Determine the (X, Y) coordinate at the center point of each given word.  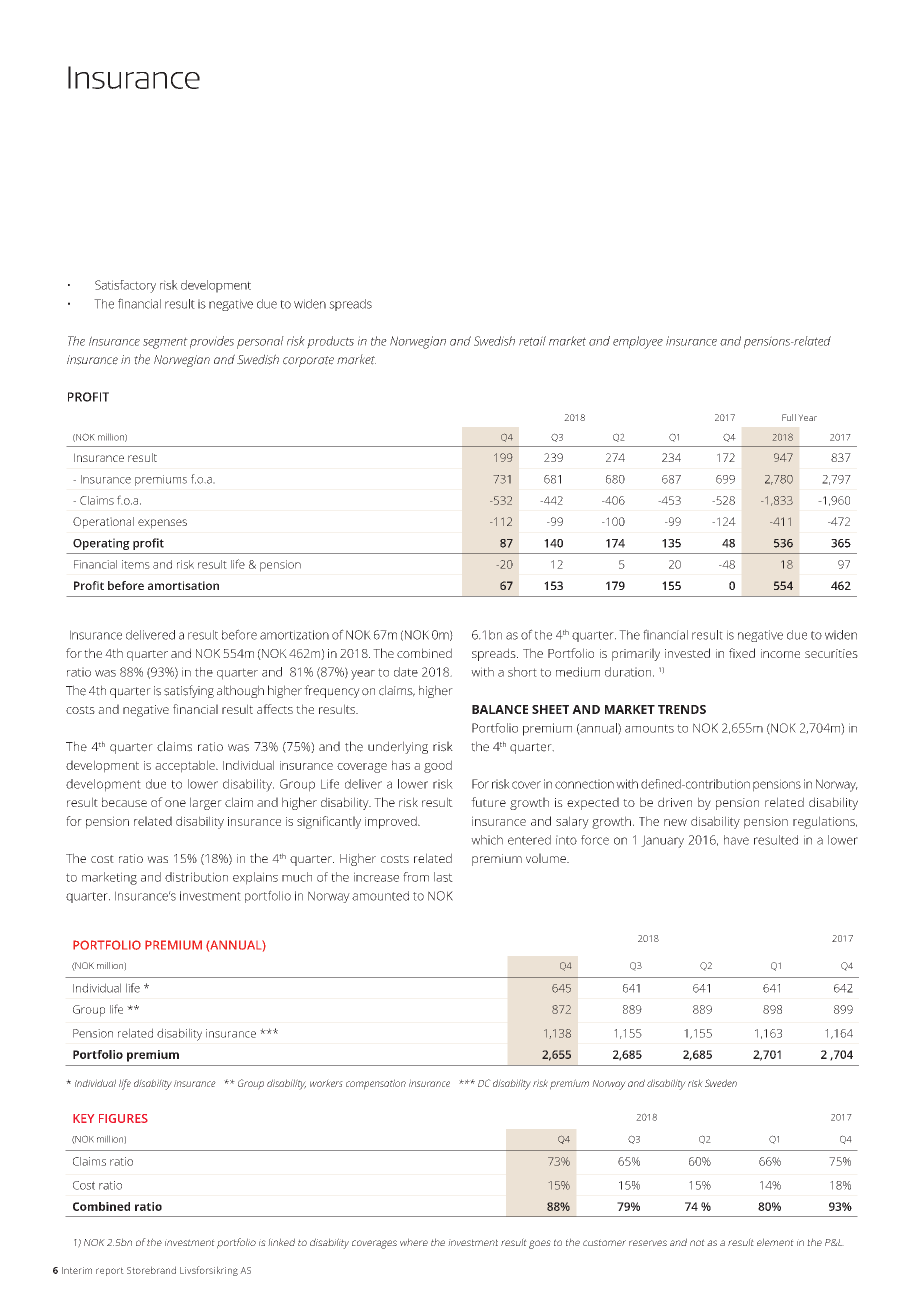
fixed (742, 653)
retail (532, 341)
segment (165, 343)
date (406, 672)
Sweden (721, 1083)
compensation (376, 1084)
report (110, 1271)
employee (638, 342)
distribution (196, 877)
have (736, 840)
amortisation (183, 585)
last (443, 877)
